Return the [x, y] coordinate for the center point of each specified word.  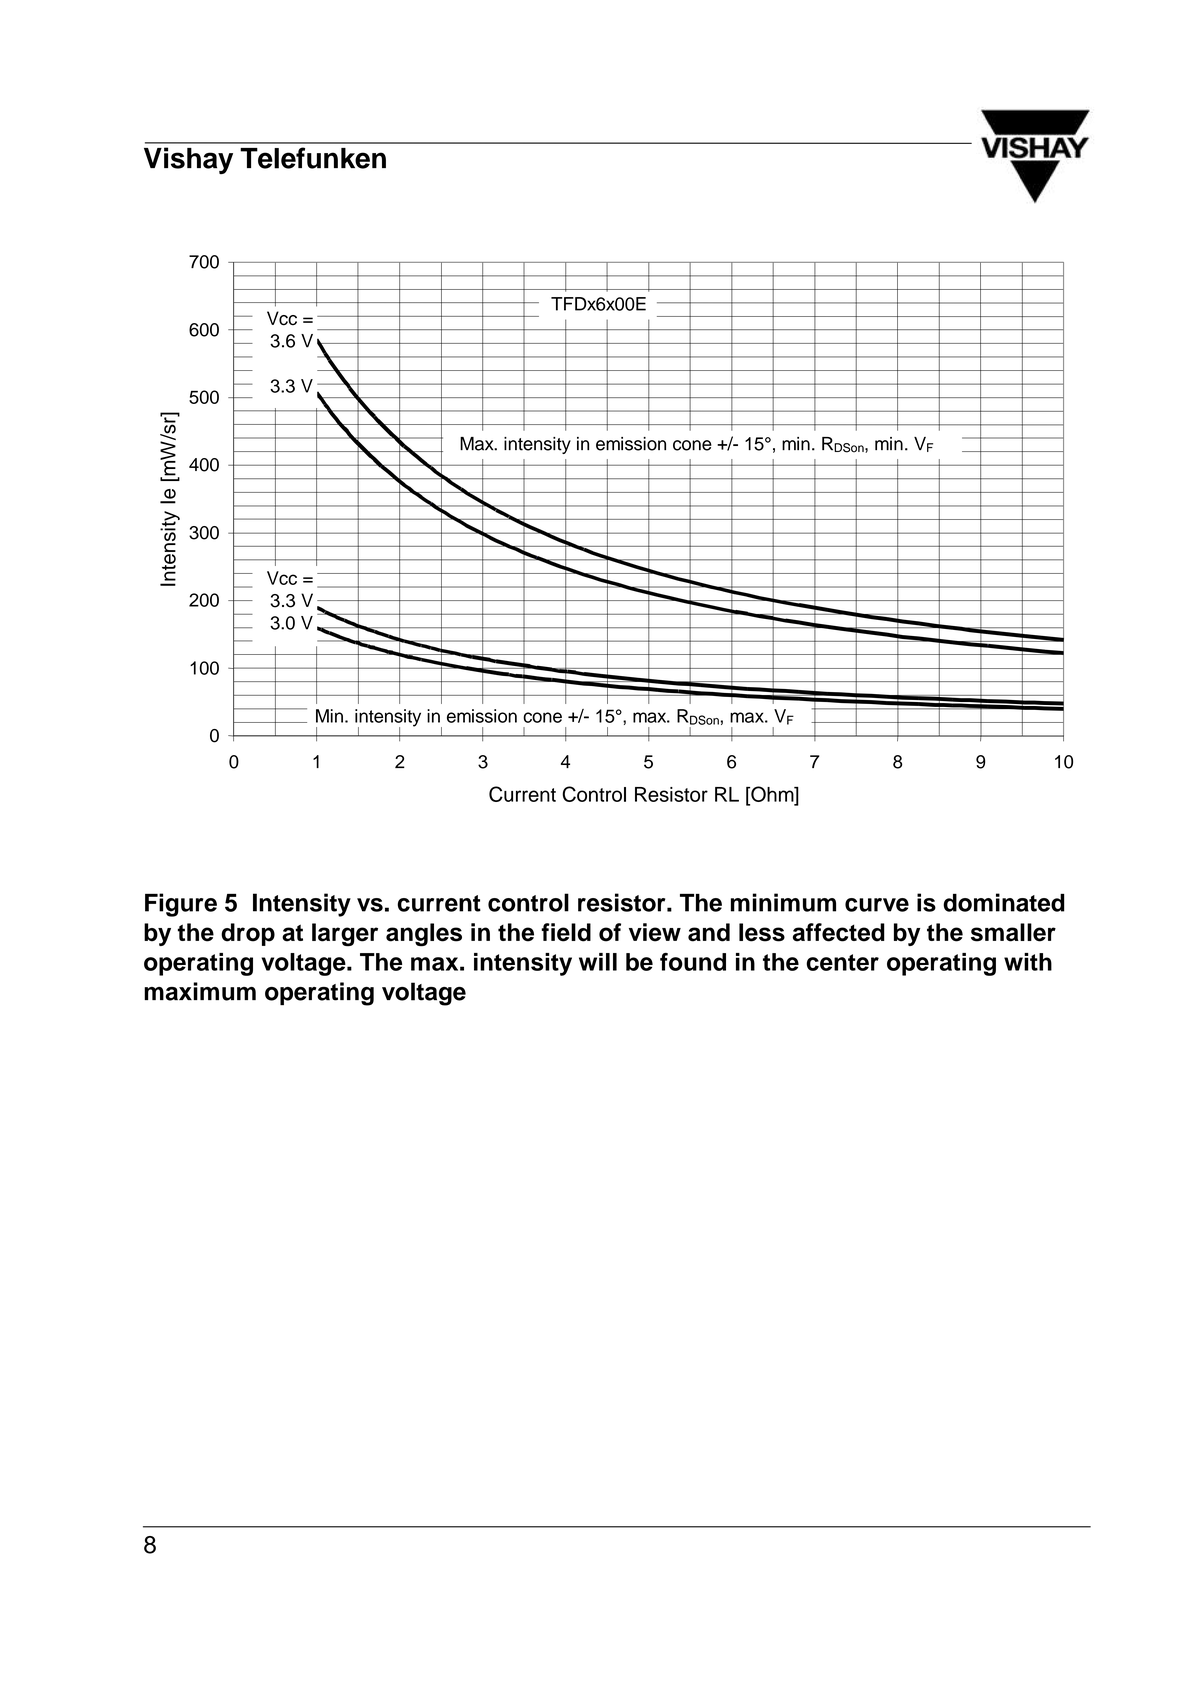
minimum [783, 902]
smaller [1013, 932]
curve [877, 905]
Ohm [772, 794]
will [598, 962]
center [842, 962]
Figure [181, 905]
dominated [1004, 902]
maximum [200, 991]
